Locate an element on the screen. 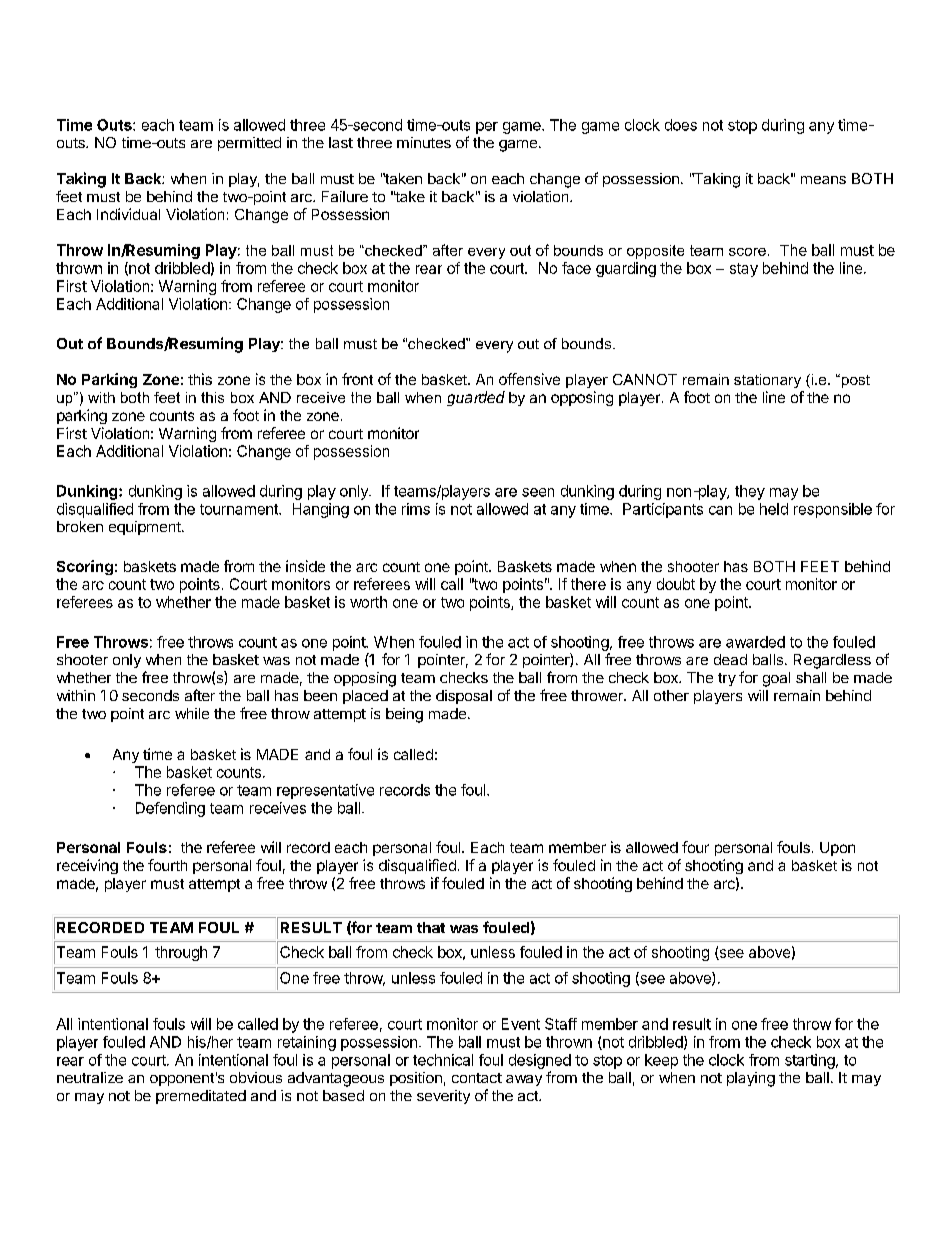 The width and height of the screenshot is (952, 1233). minutes is located at coordinates (424, 142).
